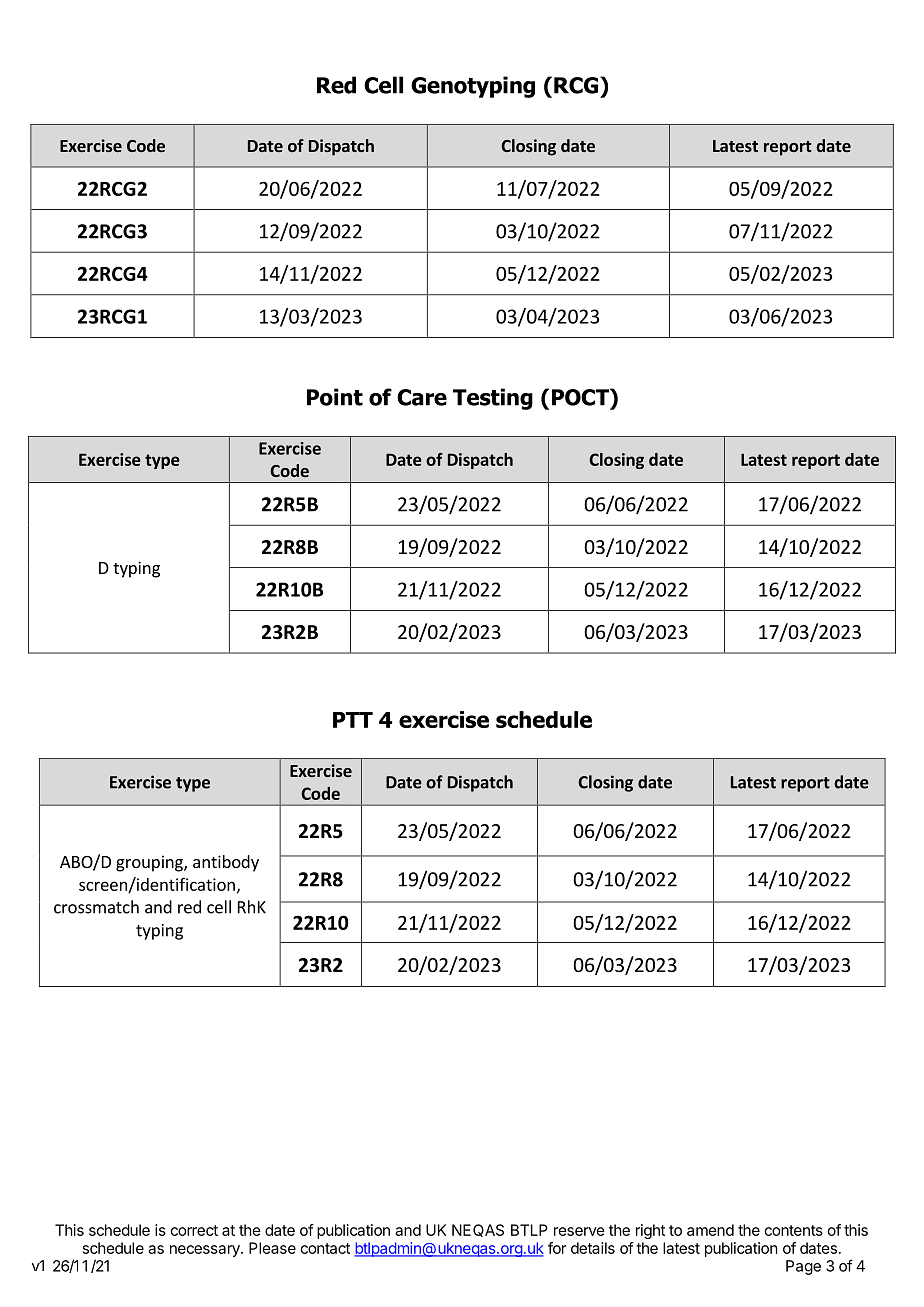 The height and width of the screenshot is (1307, 924). What do you see at coordinates (194, 1230) in the screenshot?
I see `correct` at bounding box center [194, 1230].
